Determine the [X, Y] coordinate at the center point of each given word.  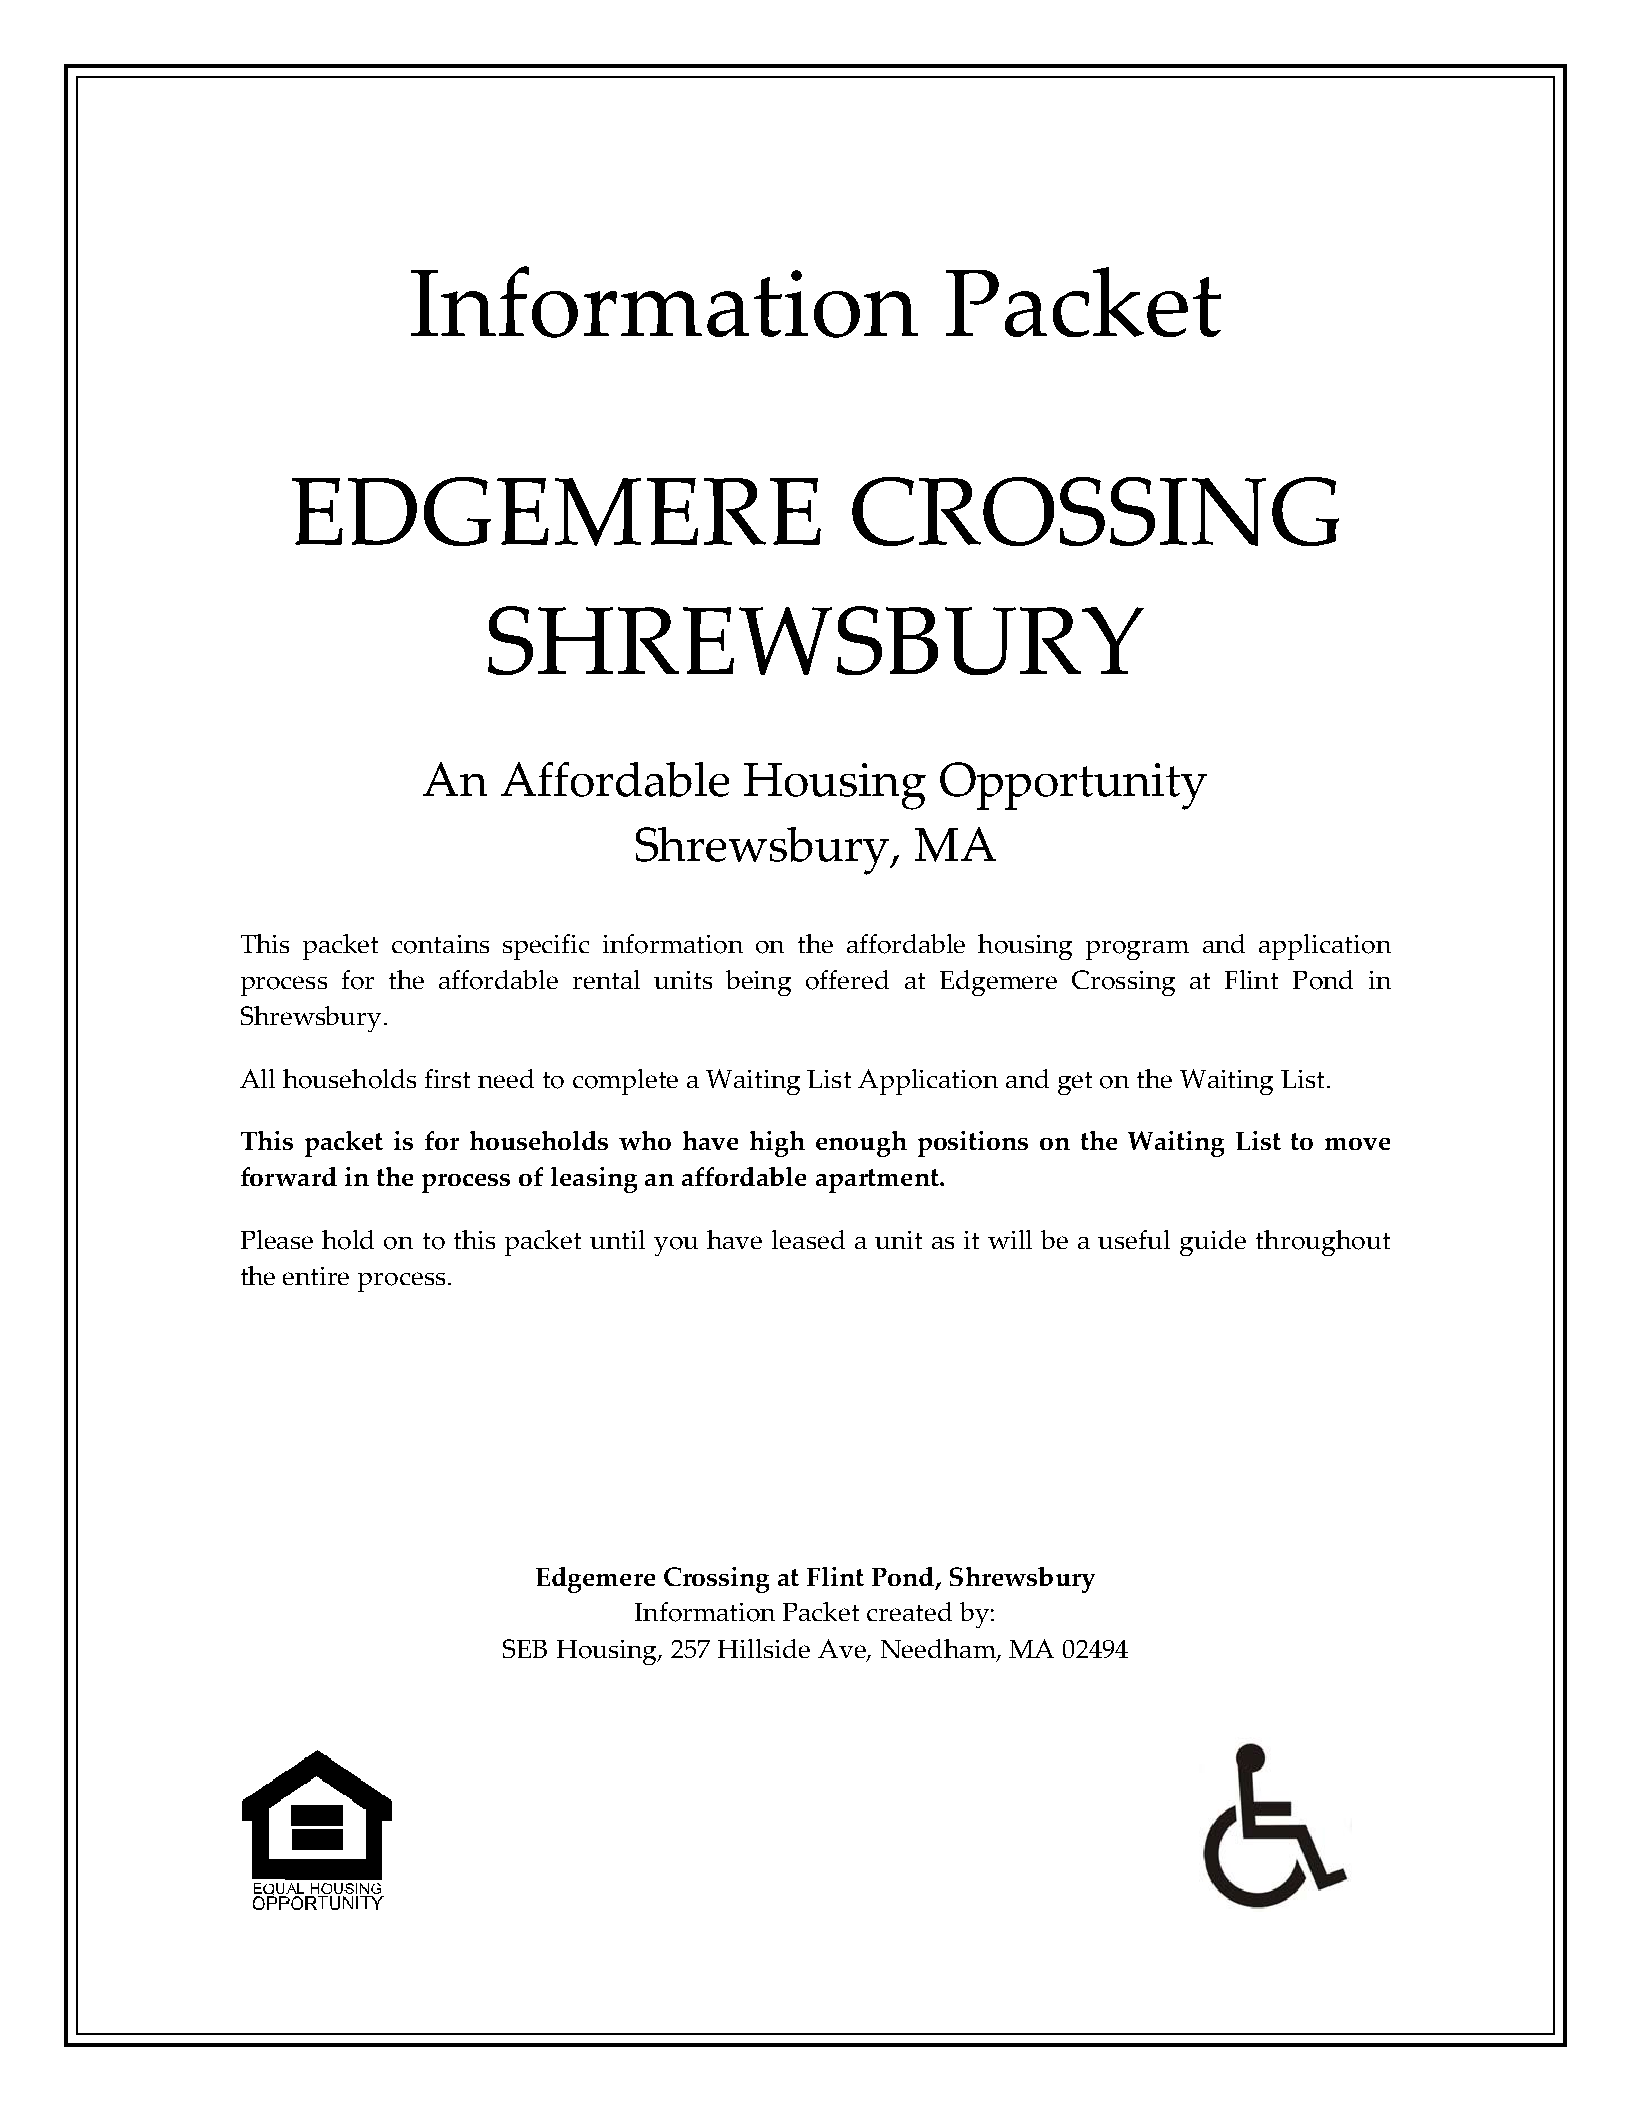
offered [847, 980]
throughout [1323, 1243]
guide [1213, 1243]
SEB [525, 1648]
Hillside [764, 1648]
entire [316, 1276]
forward [289, 1176]
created [909, 1611]
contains [440, 944]
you [676, 1246]
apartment [878, 1181]
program [1137, 950]
